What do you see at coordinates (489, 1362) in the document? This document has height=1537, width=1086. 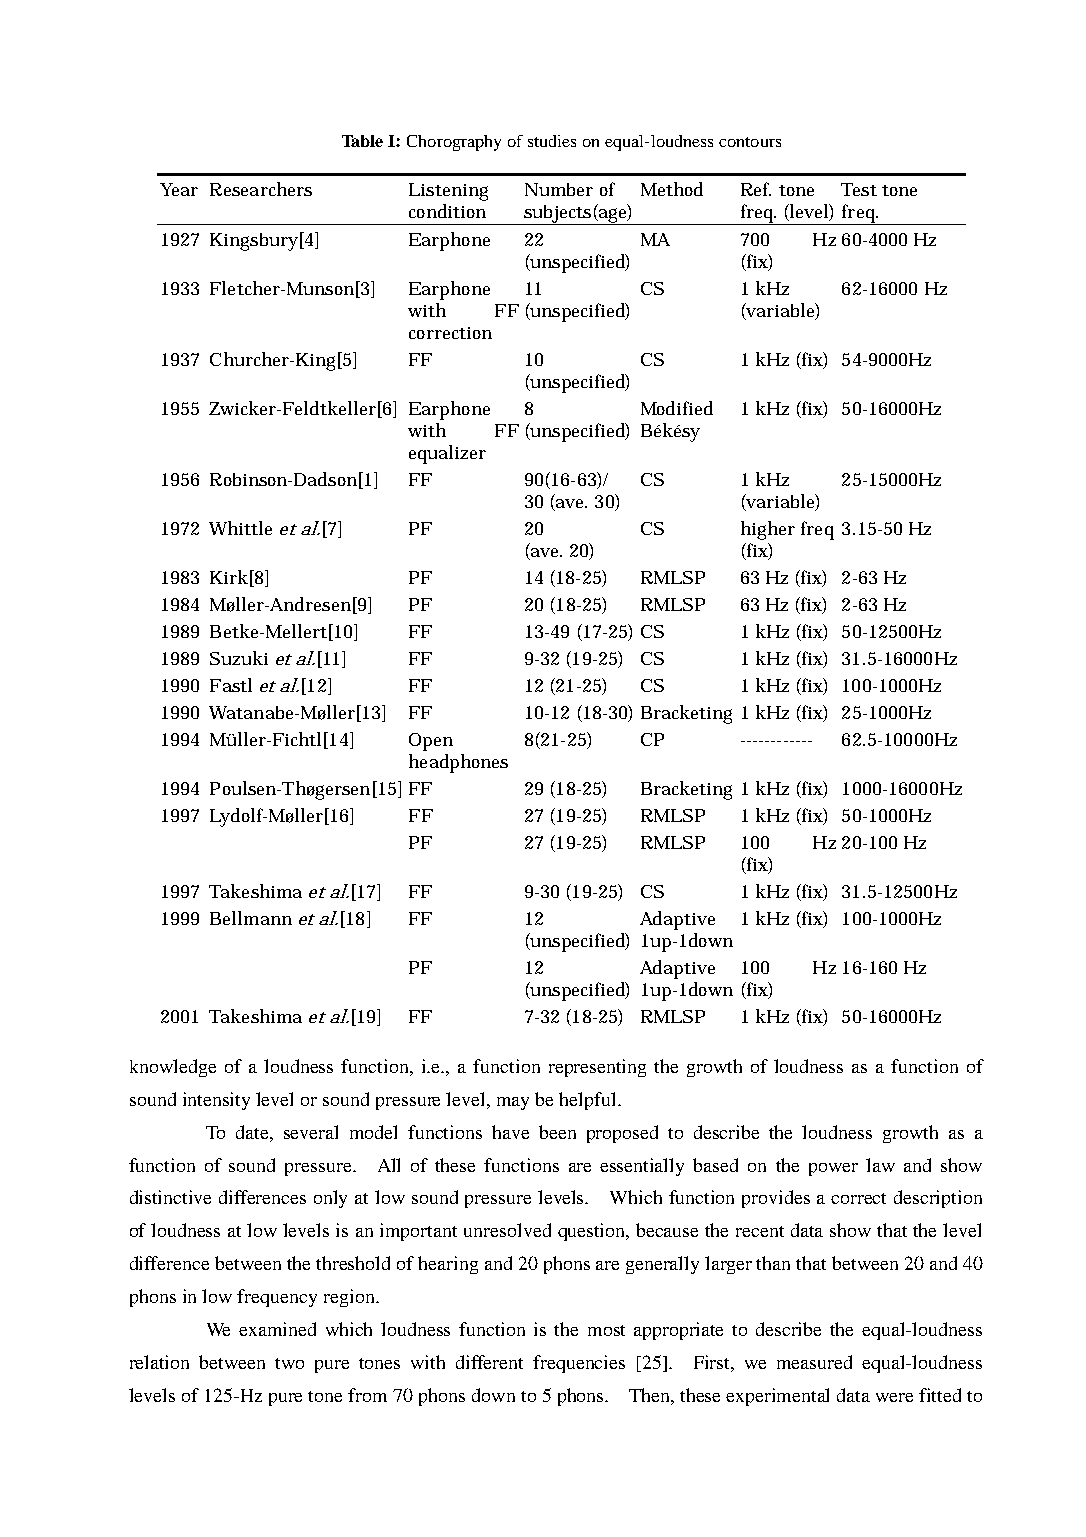 I see `different` at bounding box center [489, 1362].
